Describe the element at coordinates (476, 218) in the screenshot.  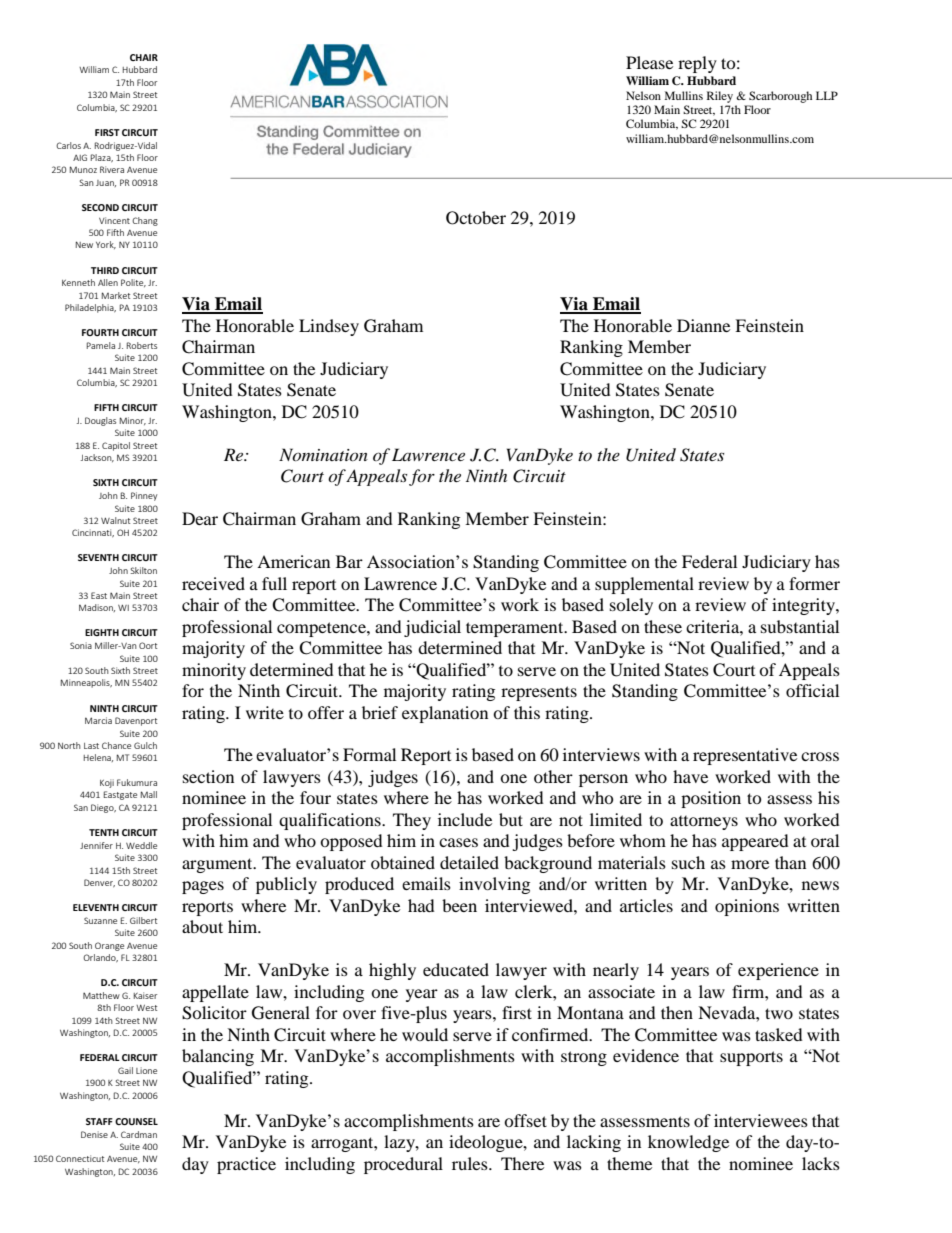
I see `October` at that location.
